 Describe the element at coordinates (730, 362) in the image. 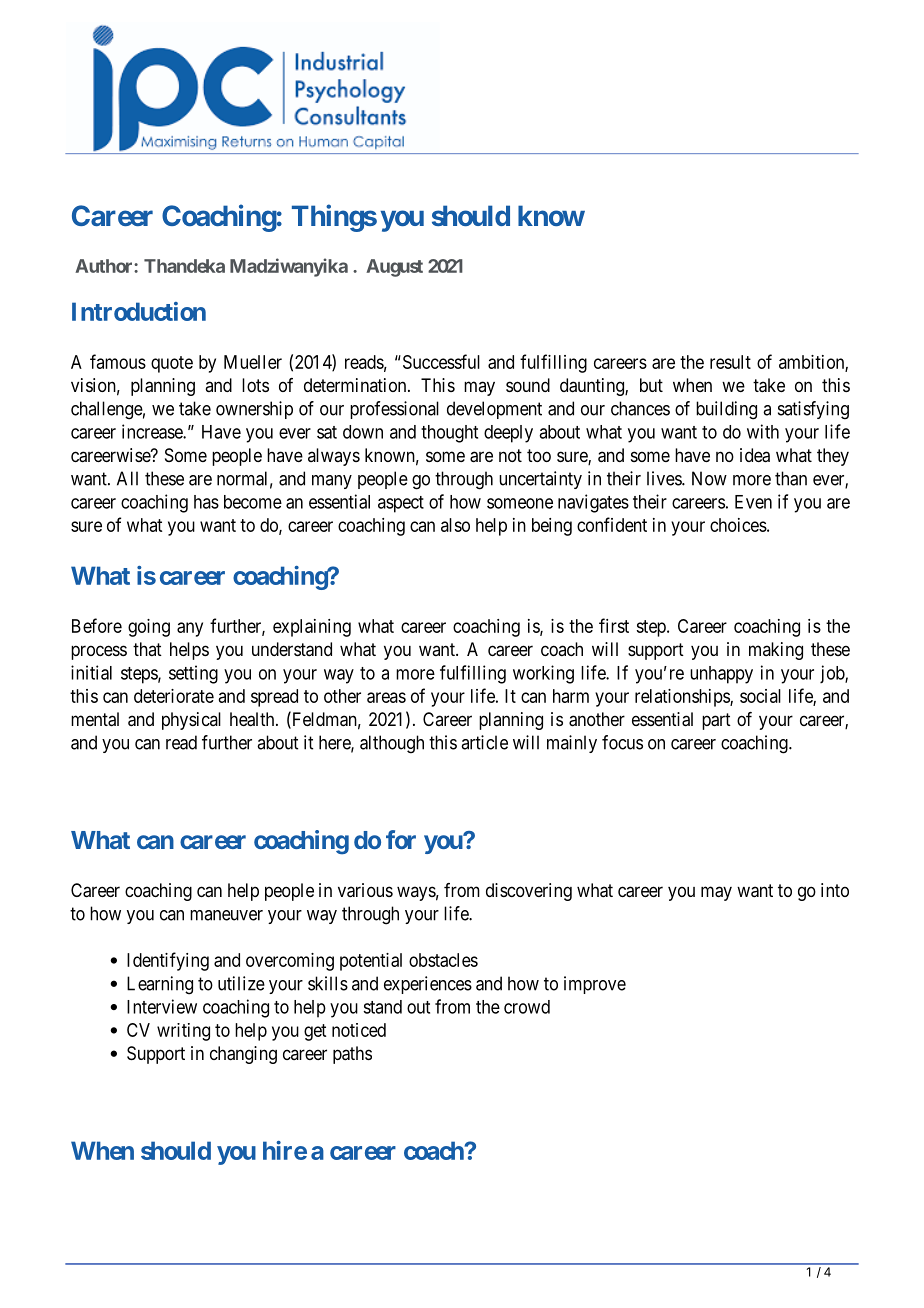

I see `result` at that location.
